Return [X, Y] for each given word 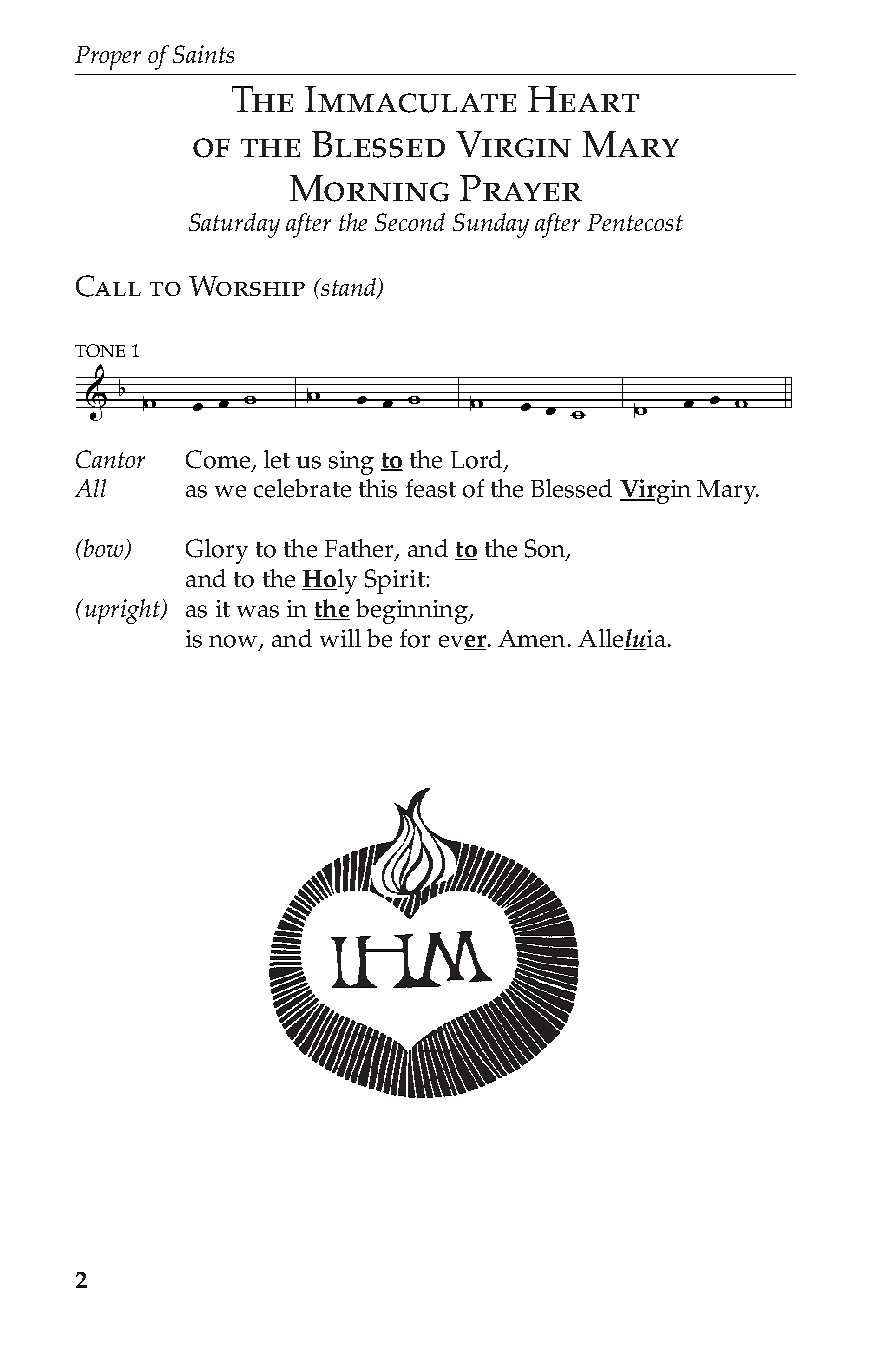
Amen [531, 639]
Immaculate [410, 99]
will [340, 638]
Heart [583, 99]
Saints [203, 54]
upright [122, 611]
